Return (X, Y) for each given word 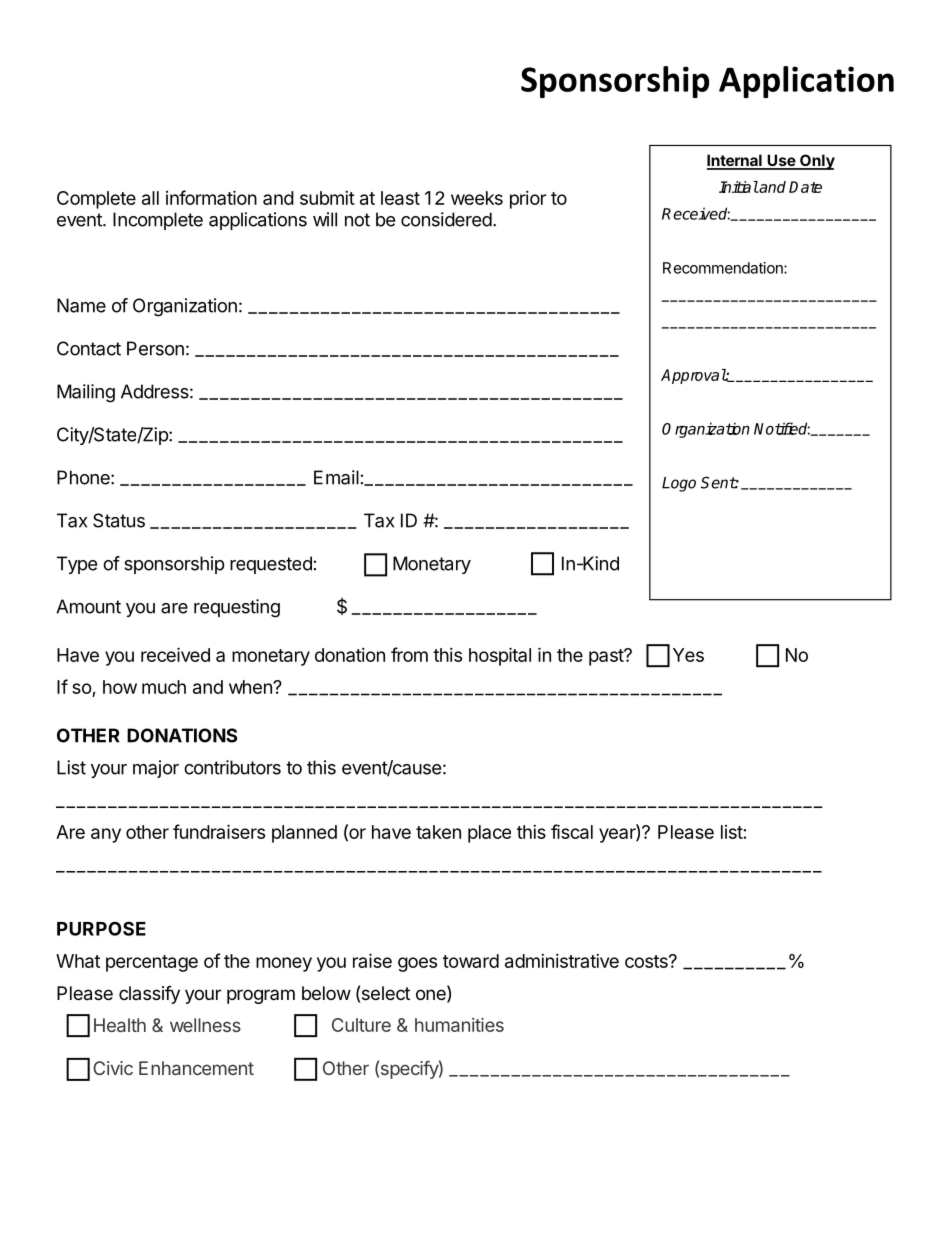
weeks (477, 198)
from (409, 654)
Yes (688, 655)
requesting (237, 608)
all (150, 198)
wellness (205, 1025)
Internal (735, 161)
